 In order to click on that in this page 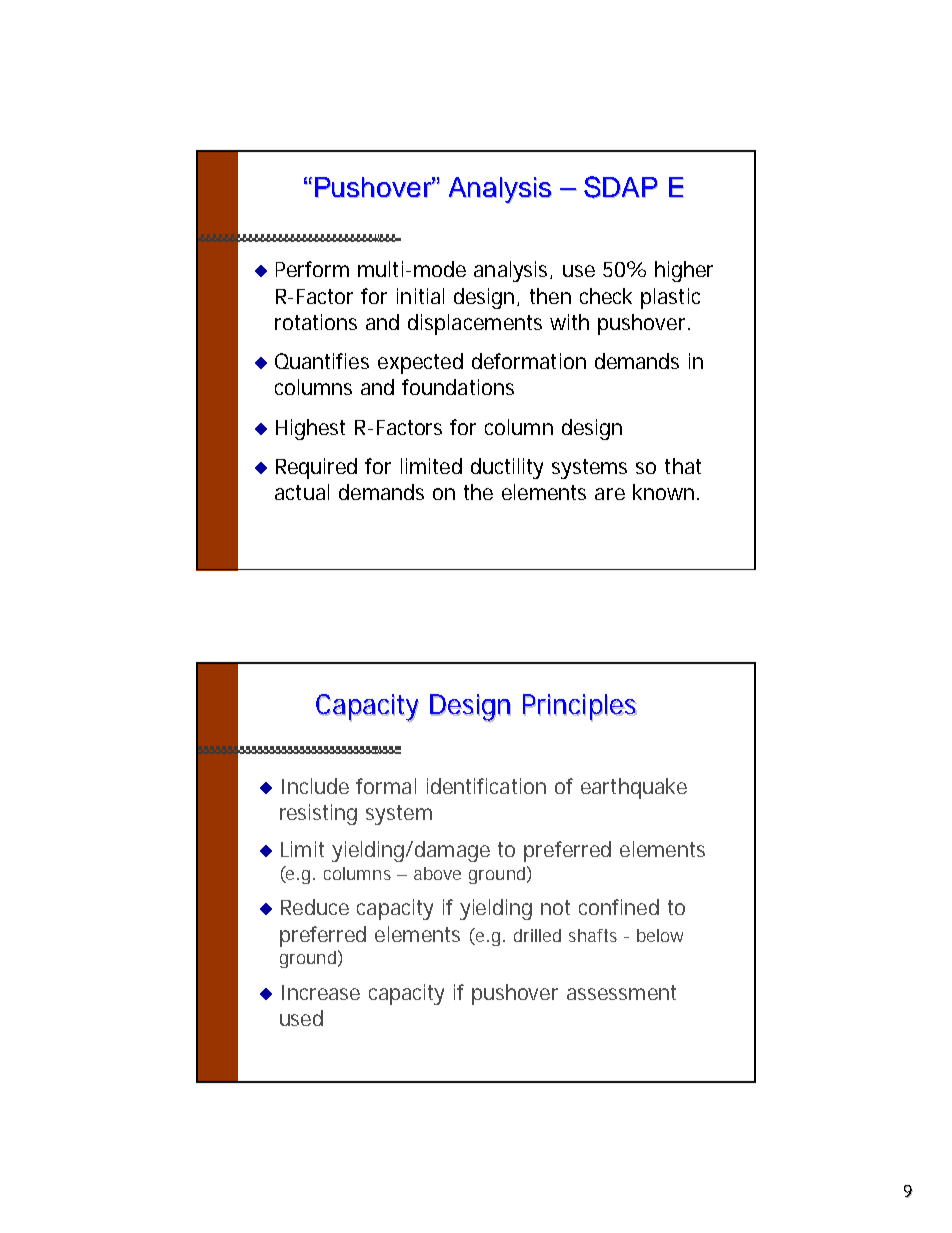, I will do `click(683, 466)`.
